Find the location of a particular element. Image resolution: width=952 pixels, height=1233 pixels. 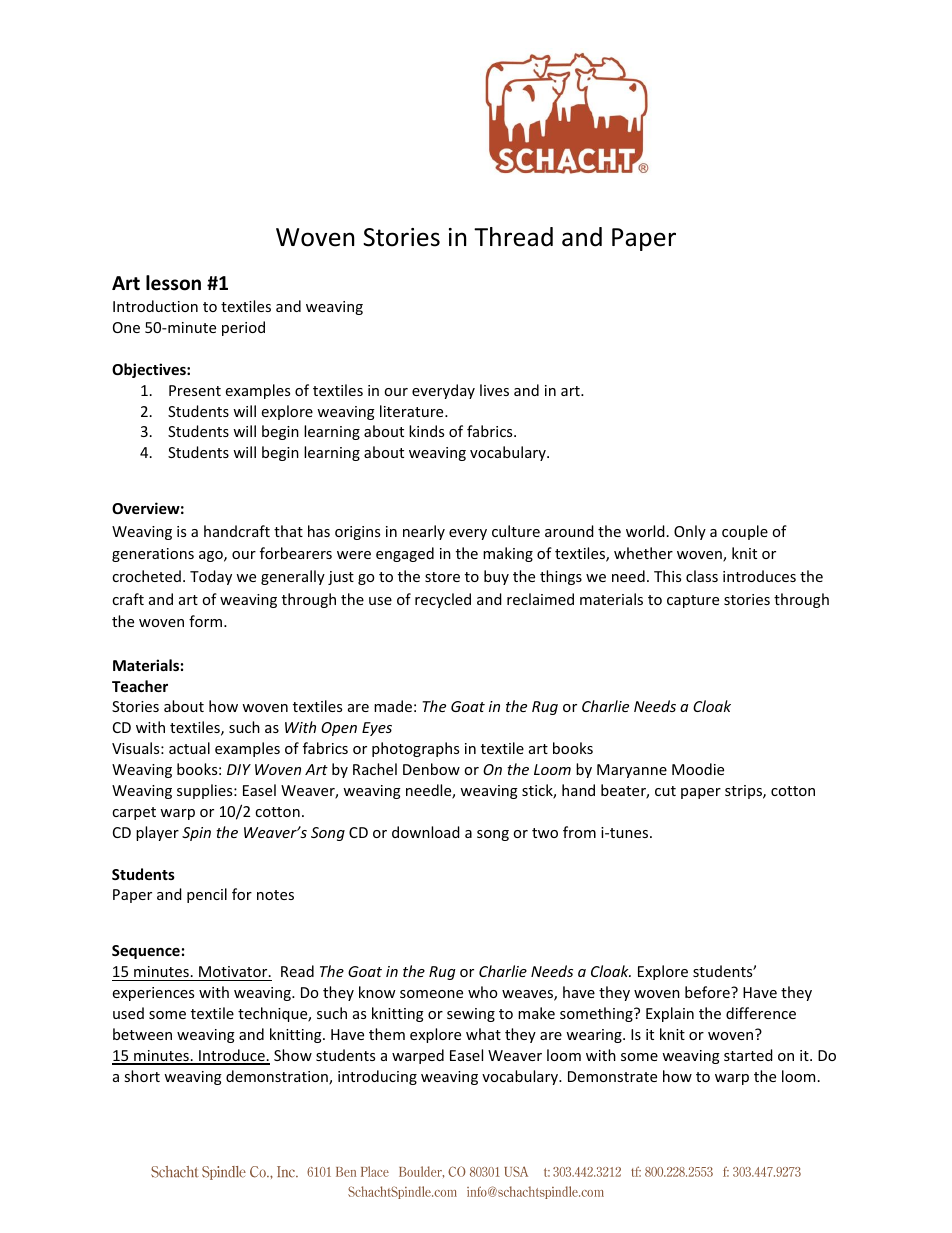

literature is located at coordinates (413, 411).
